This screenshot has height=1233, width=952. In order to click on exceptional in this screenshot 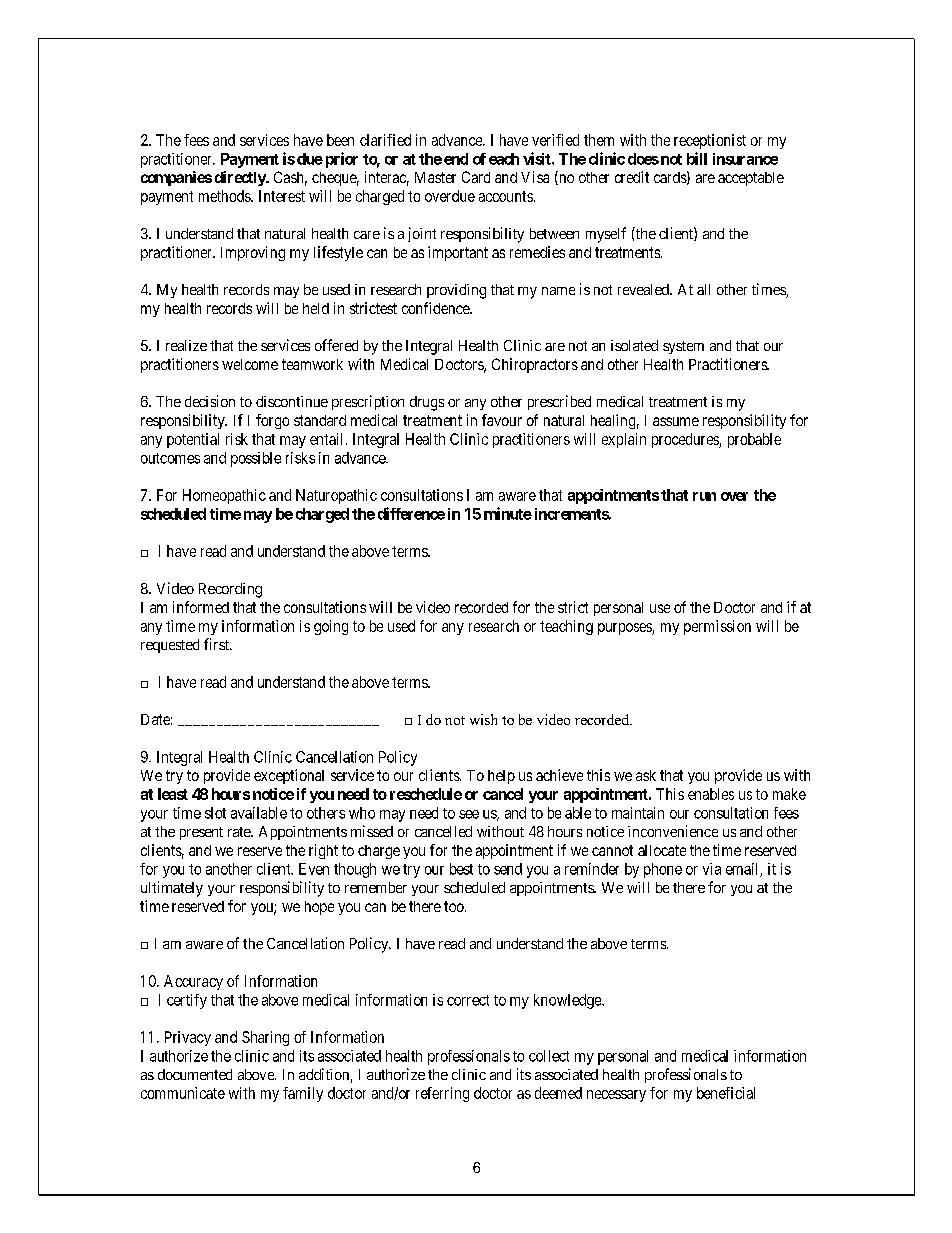, I will do `click(289, 776)`.
